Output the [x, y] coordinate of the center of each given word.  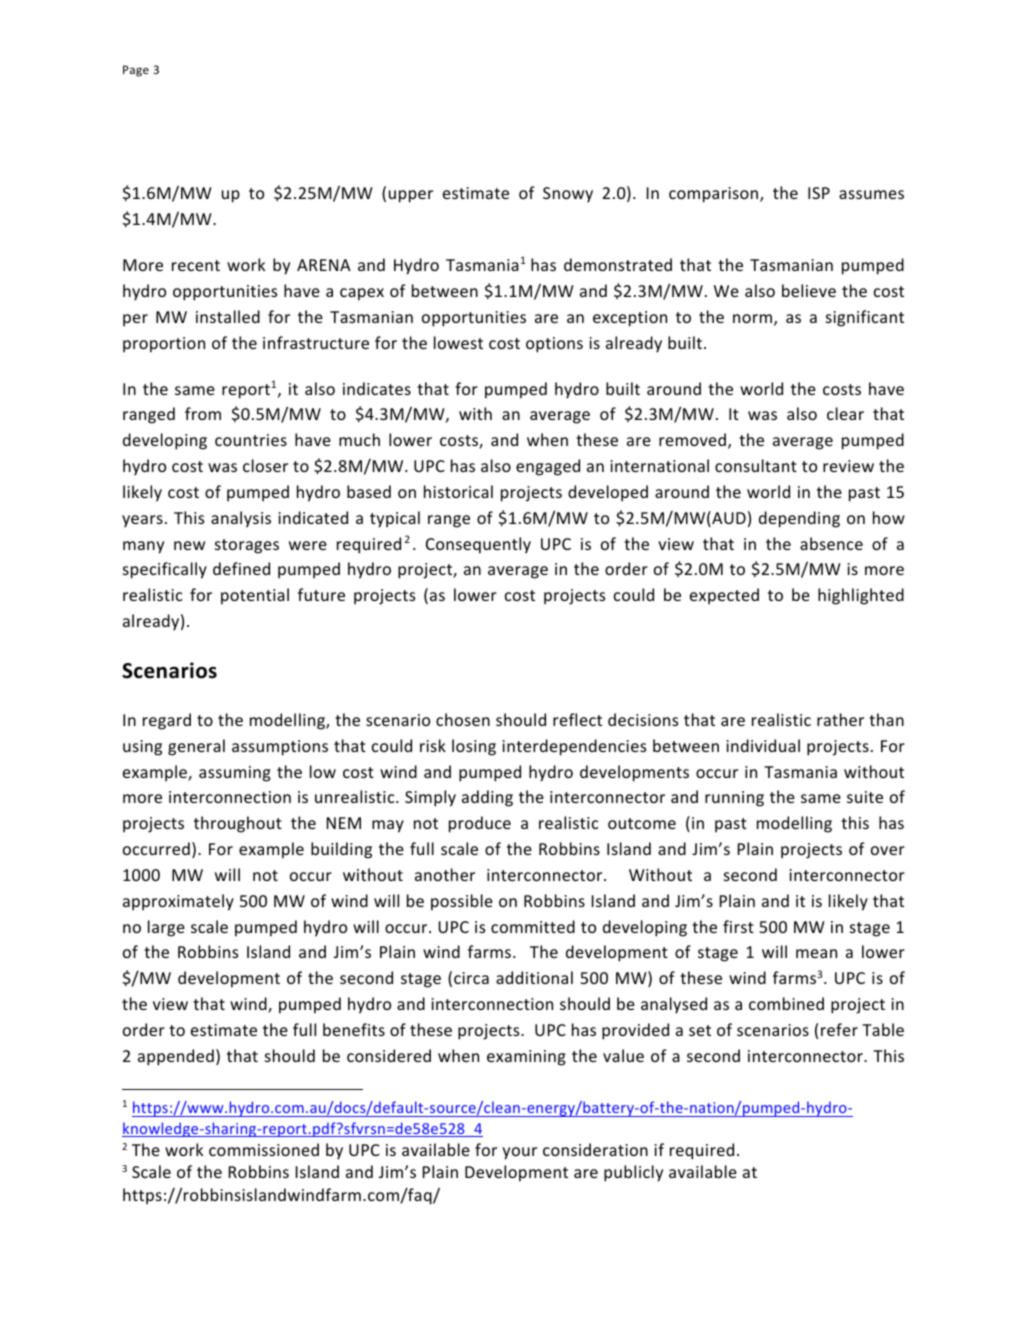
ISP [819, 193]
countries [251, 440]
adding [487, 798]
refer [839, 1029]
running [734, 799]
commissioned [264, 1149]
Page [136, 71]
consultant [756, 465]
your [519, 1153]
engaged [548, 467]
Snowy [568, 195]
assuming [235, 774]
